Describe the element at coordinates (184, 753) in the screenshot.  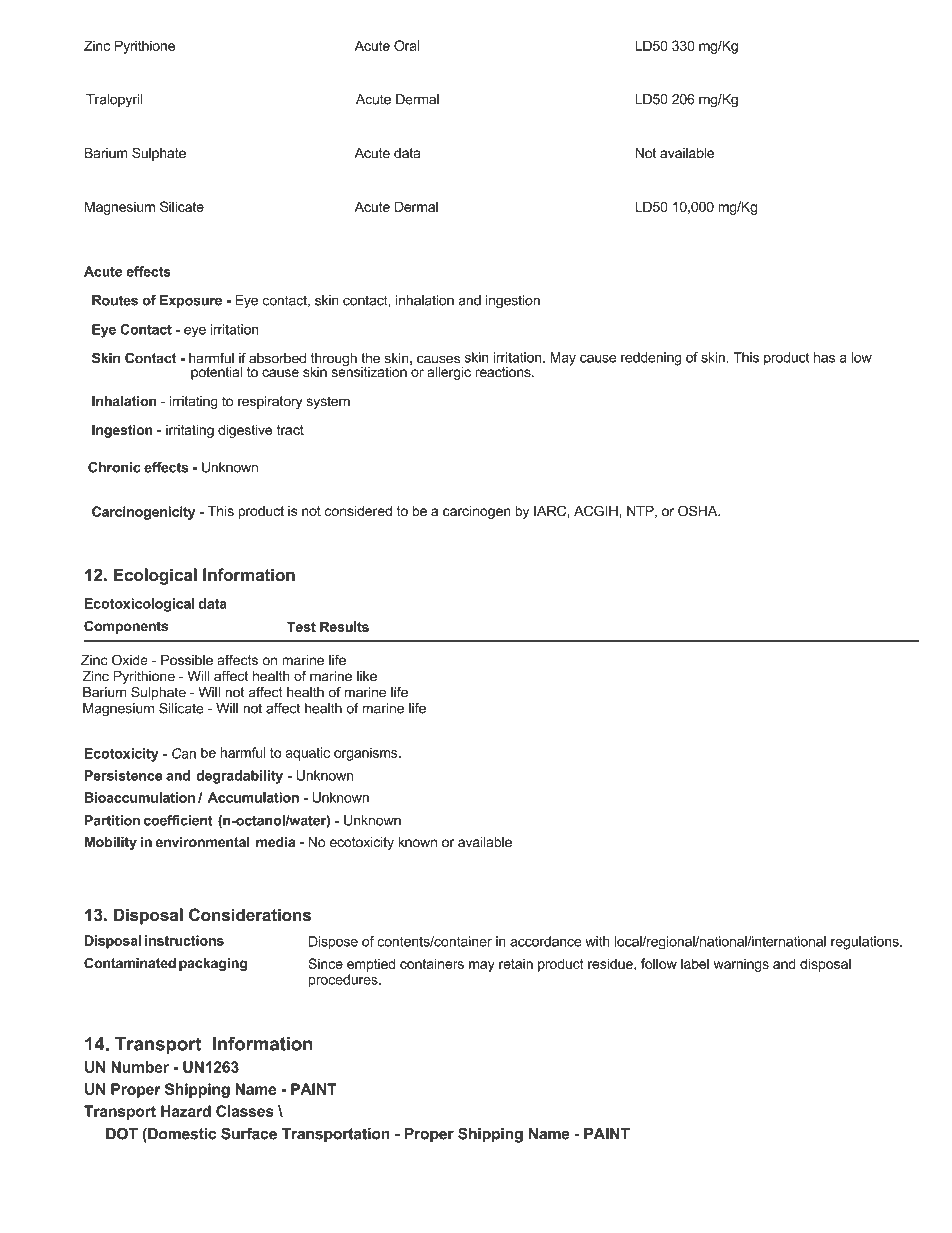
I see `Can` at that location.
